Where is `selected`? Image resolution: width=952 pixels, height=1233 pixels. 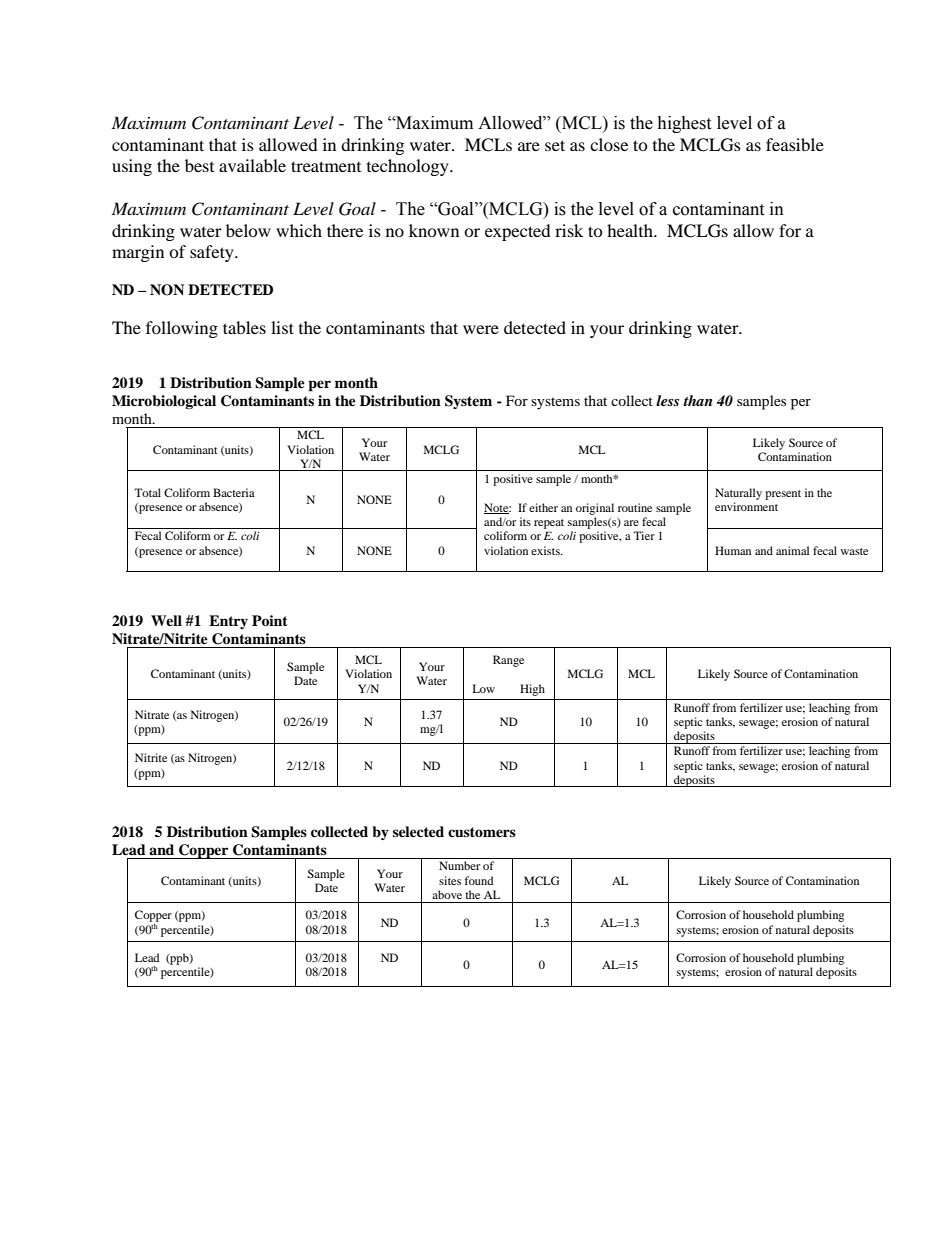 selected is located at coordinates (418, 831).
